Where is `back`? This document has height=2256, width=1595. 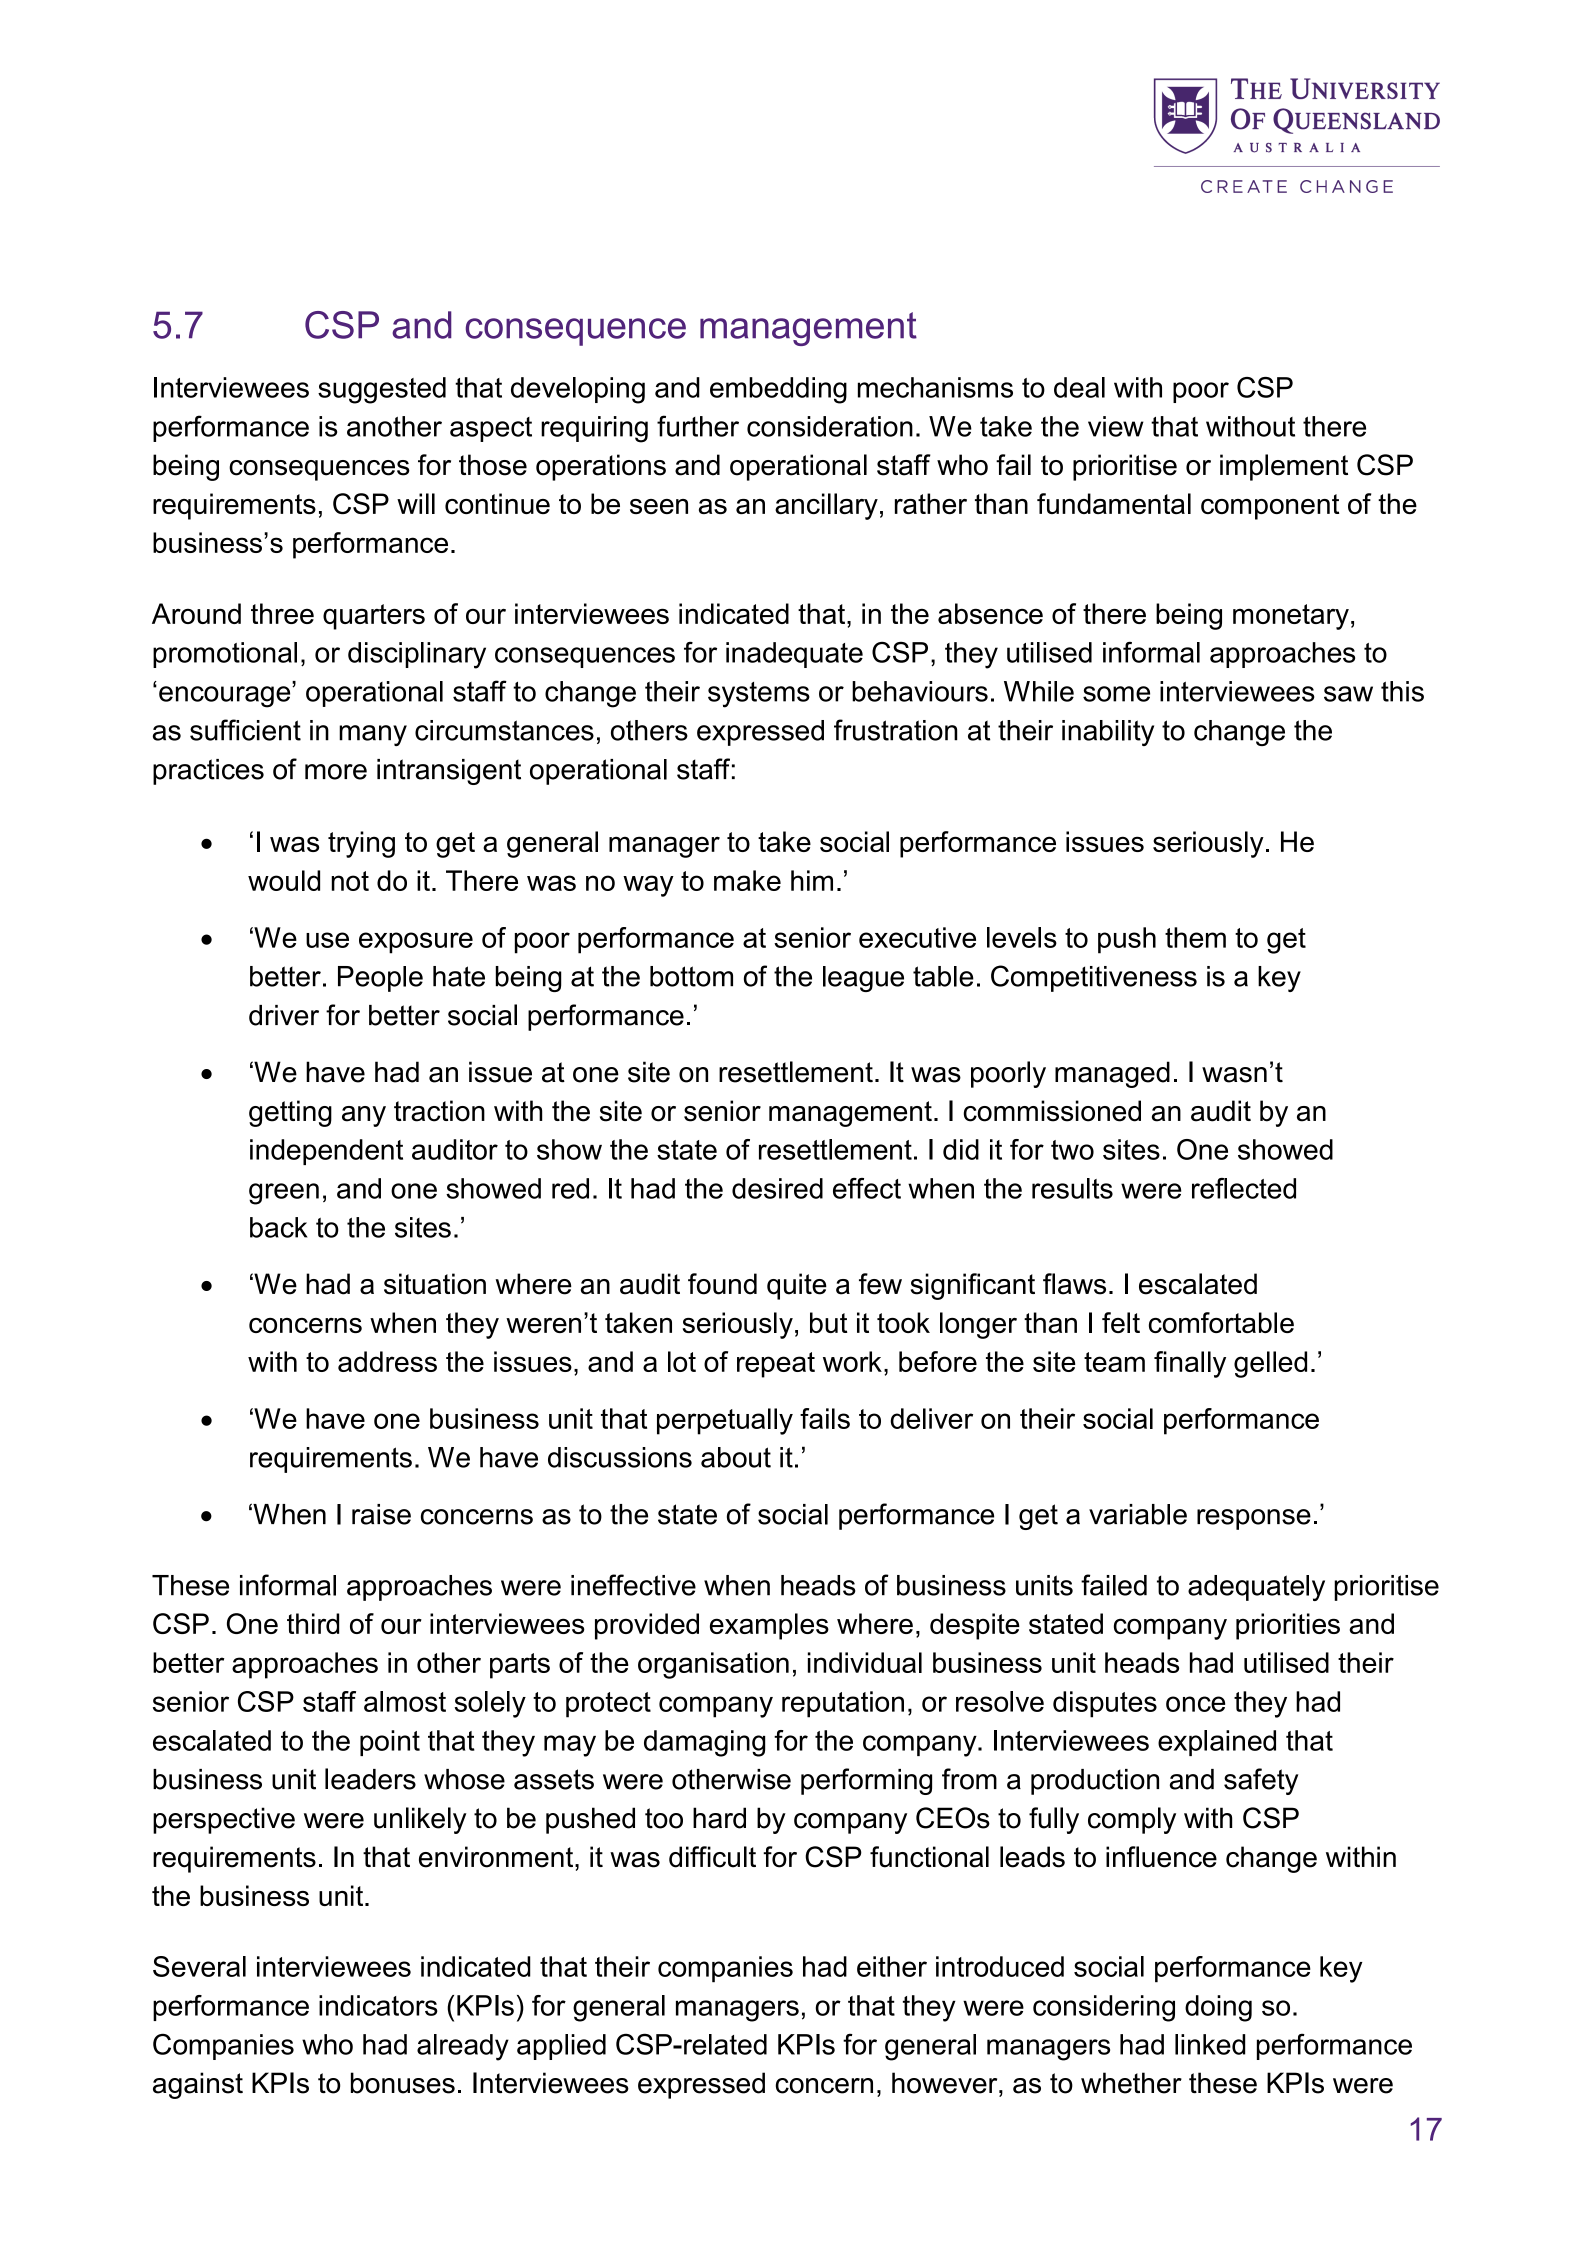
back is located at coordinates (278, 1227).
